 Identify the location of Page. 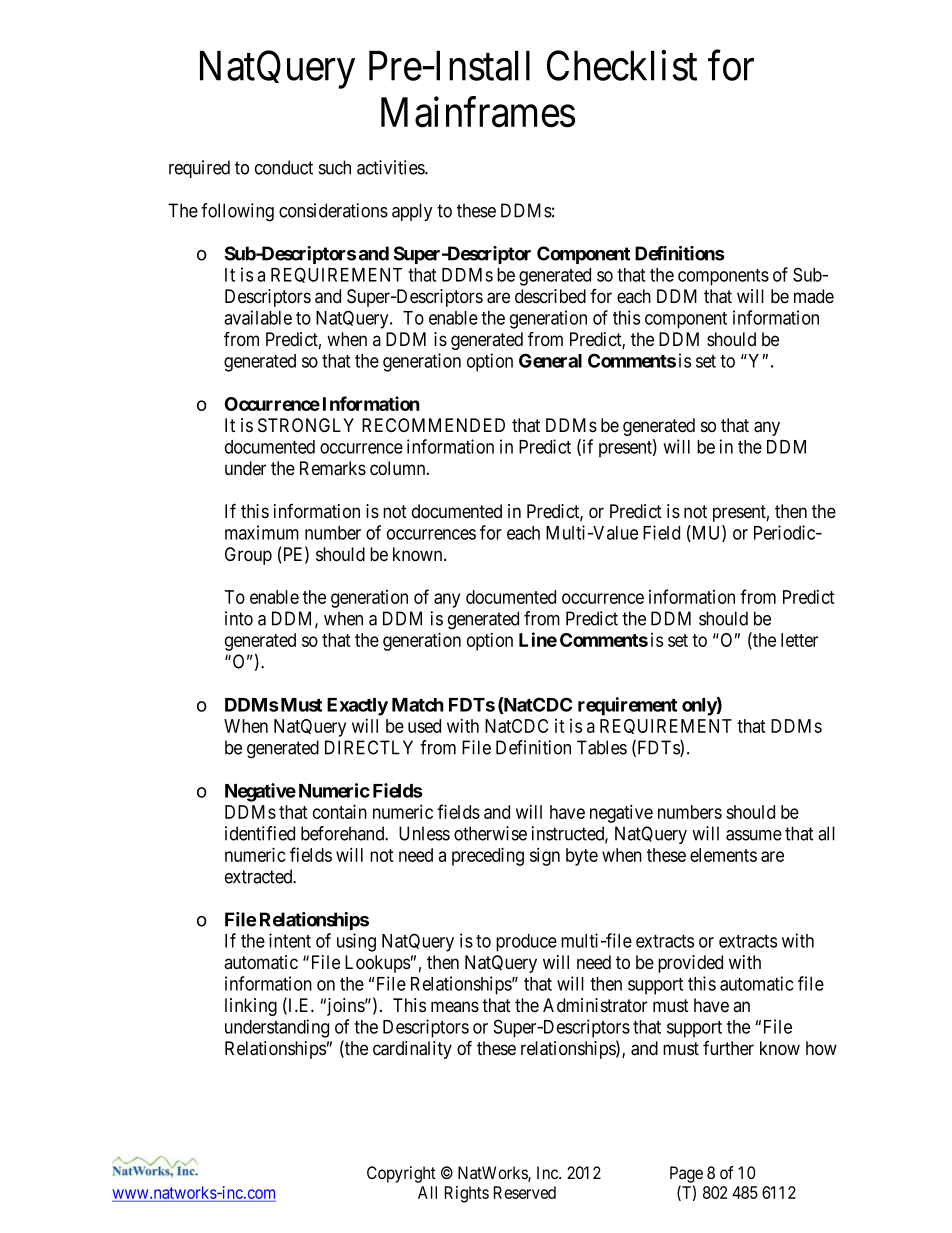
(686, 1174).
